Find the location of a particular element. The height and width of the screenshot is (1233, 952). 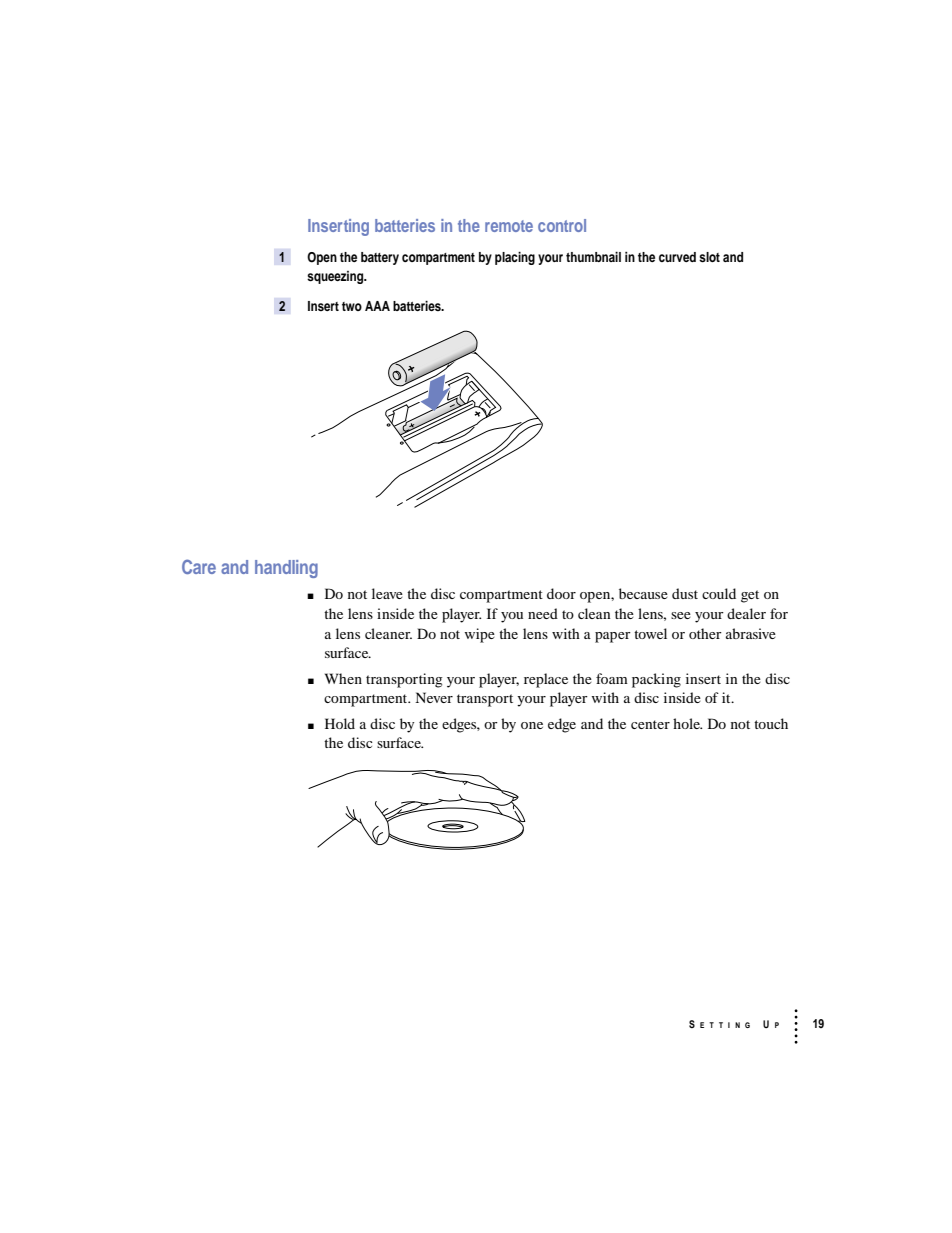

two is located at coordinates (352, 306).
